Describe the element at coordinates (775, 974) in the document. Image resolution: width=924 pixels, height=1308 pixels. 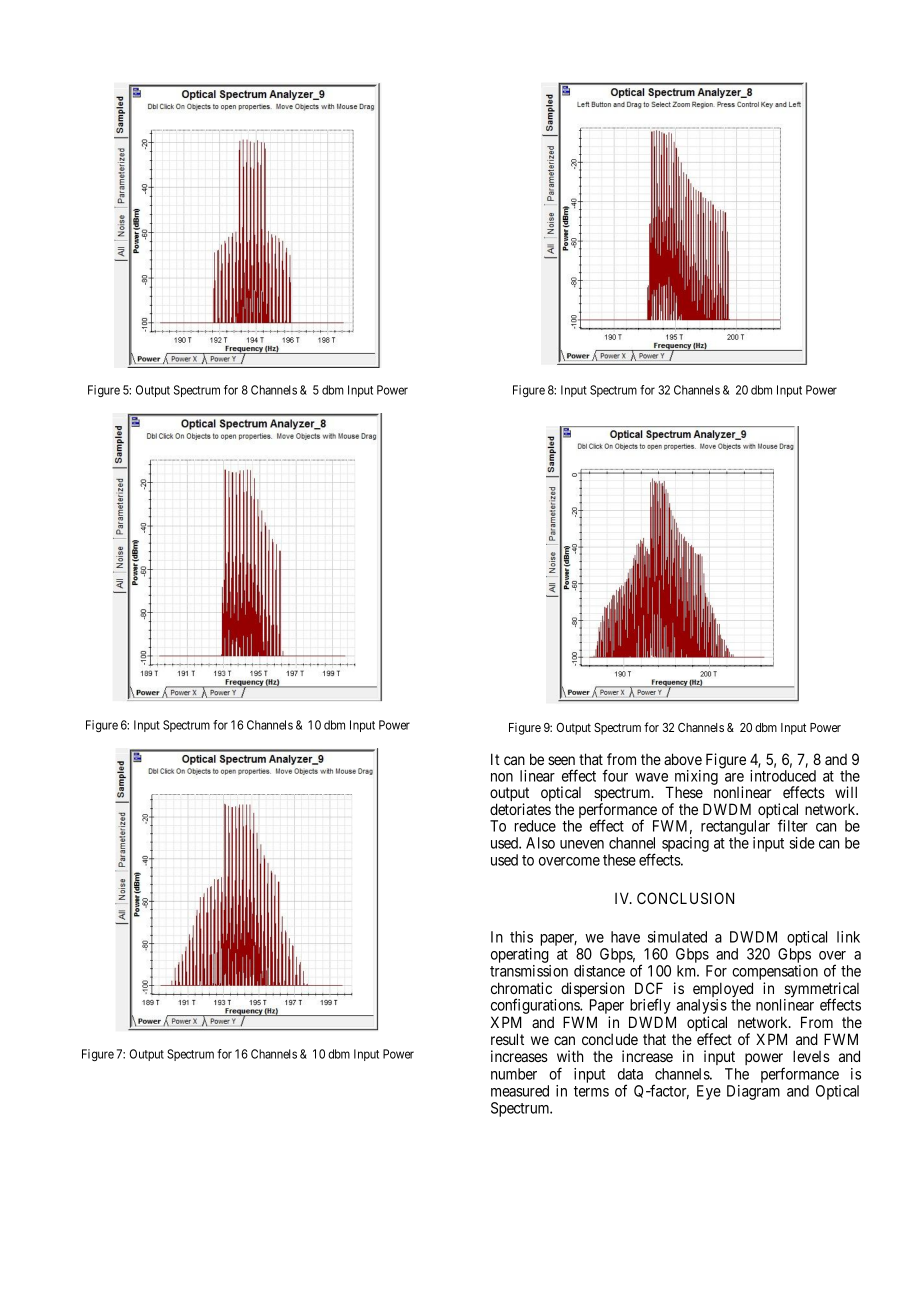
I see `compensation` at that location.
